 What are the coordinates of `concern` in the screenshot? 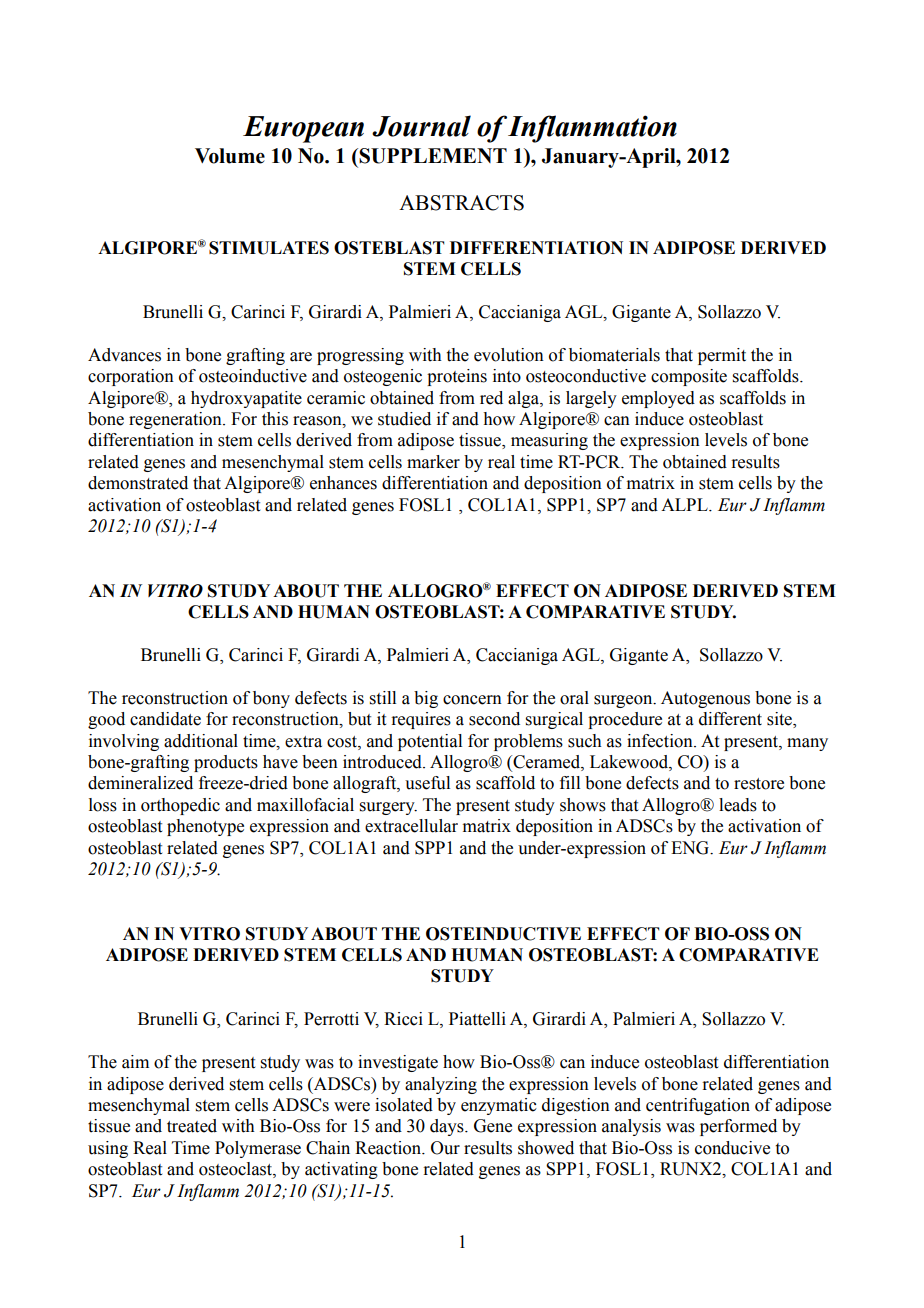 It's located at (472, 700).
